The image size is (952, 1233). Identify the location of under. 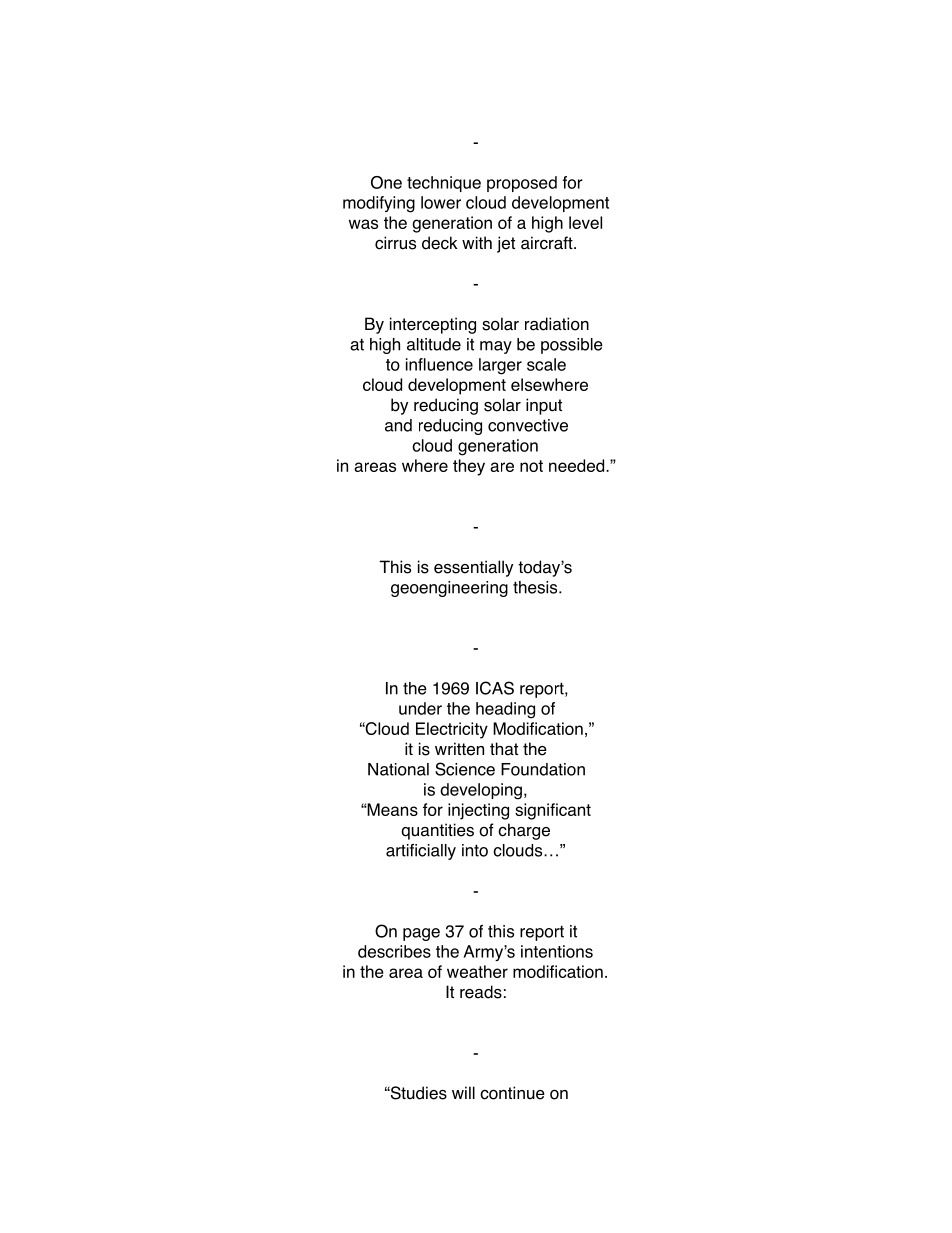
(420, 708).
